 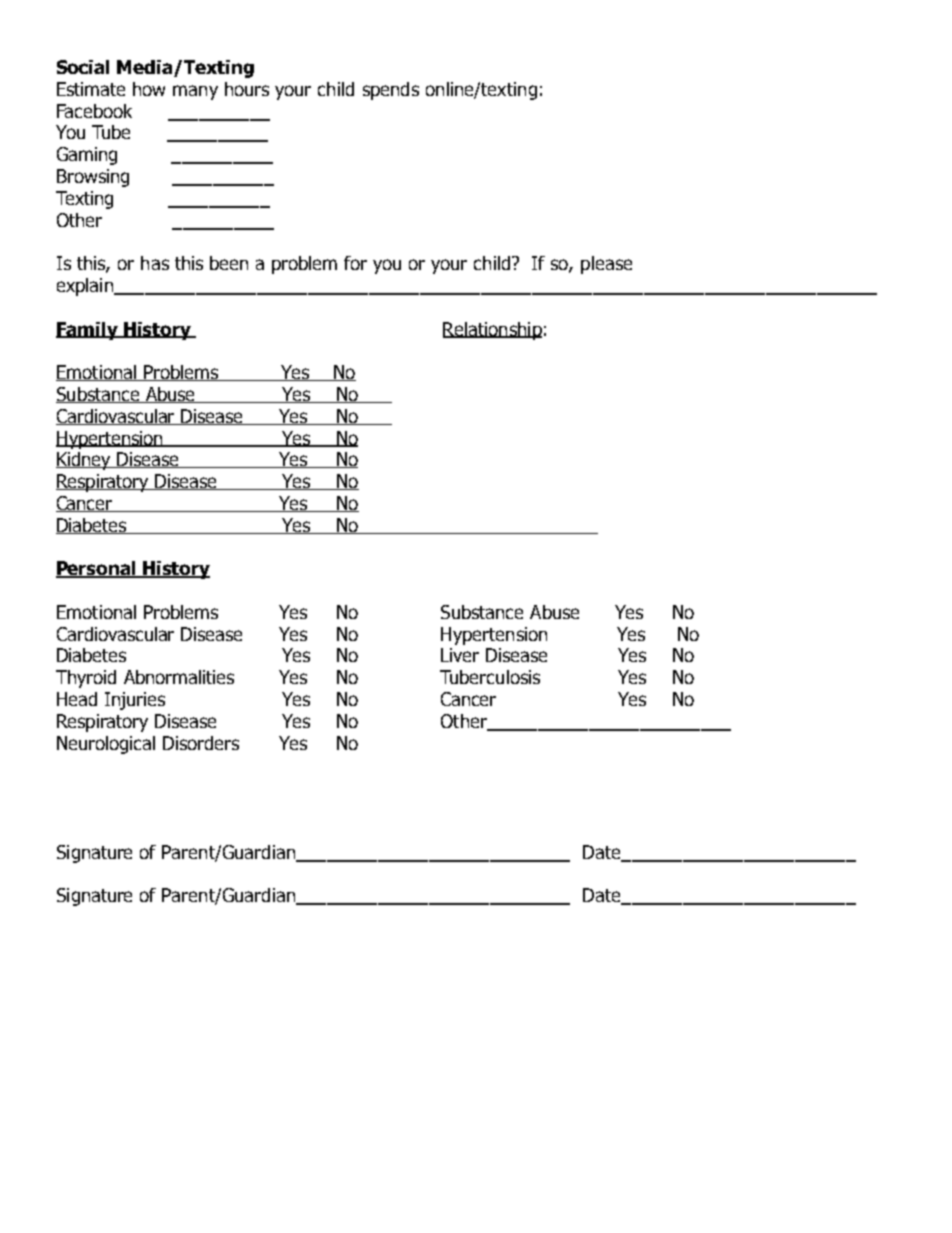 What do you see at coordinates (606, 265) in the page?
I see `please` at bounding box center [606, 265].
